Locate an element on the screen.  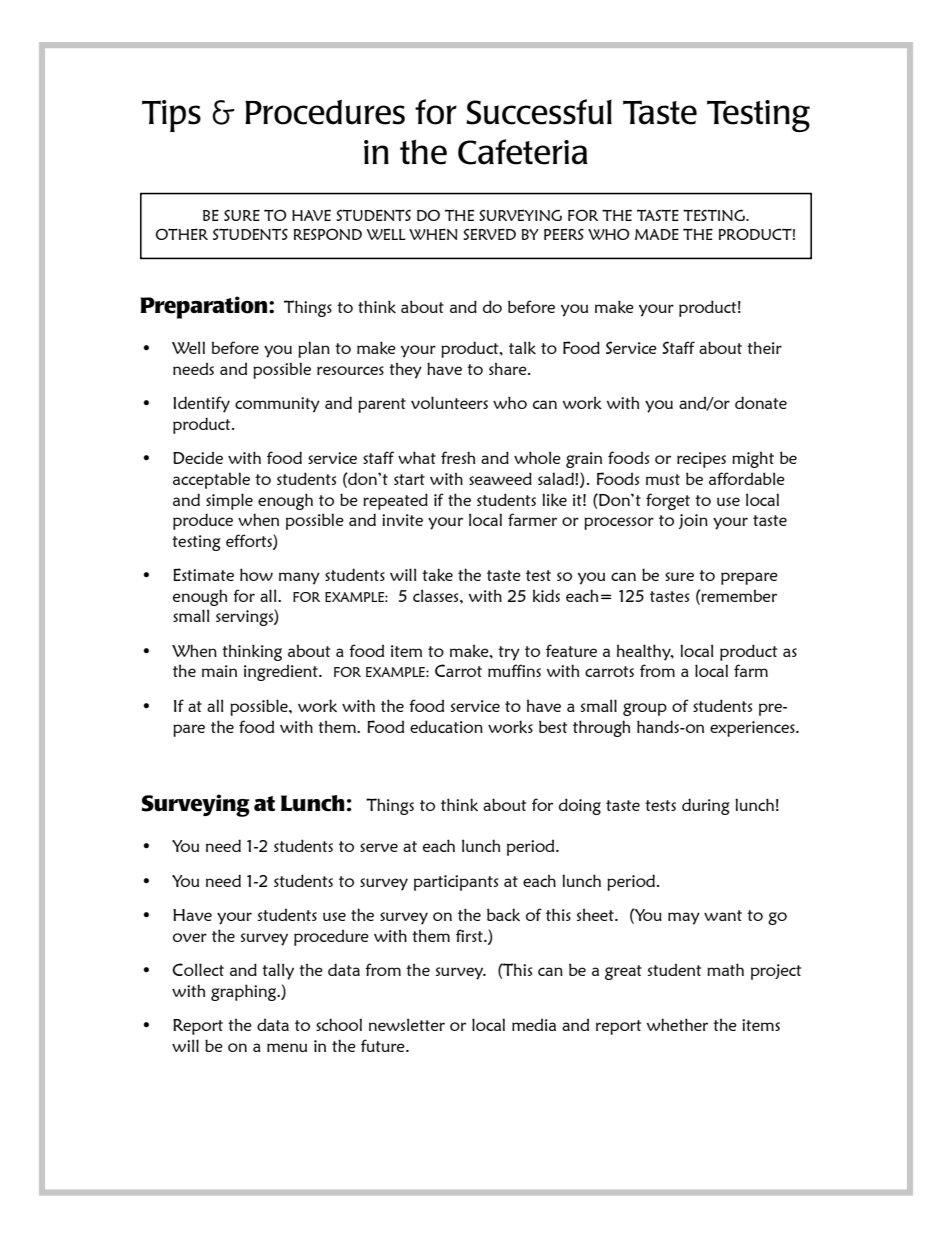
main is located at coordinates (219, 671).
